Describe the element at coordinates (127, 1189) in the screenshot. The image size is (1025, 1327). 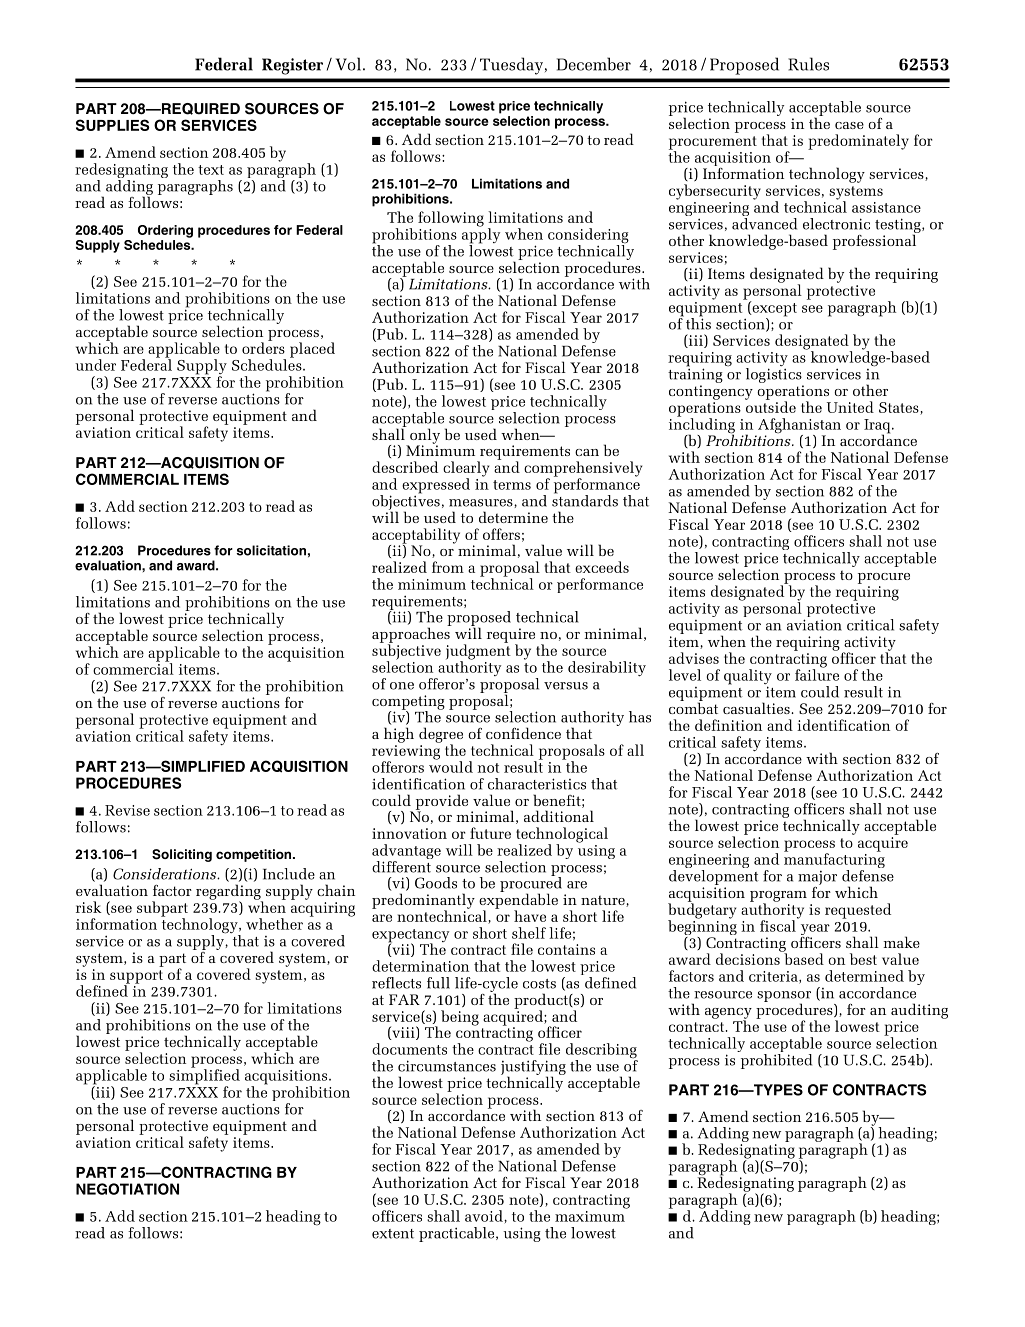
I see `NEGOTIATION` at that location.
